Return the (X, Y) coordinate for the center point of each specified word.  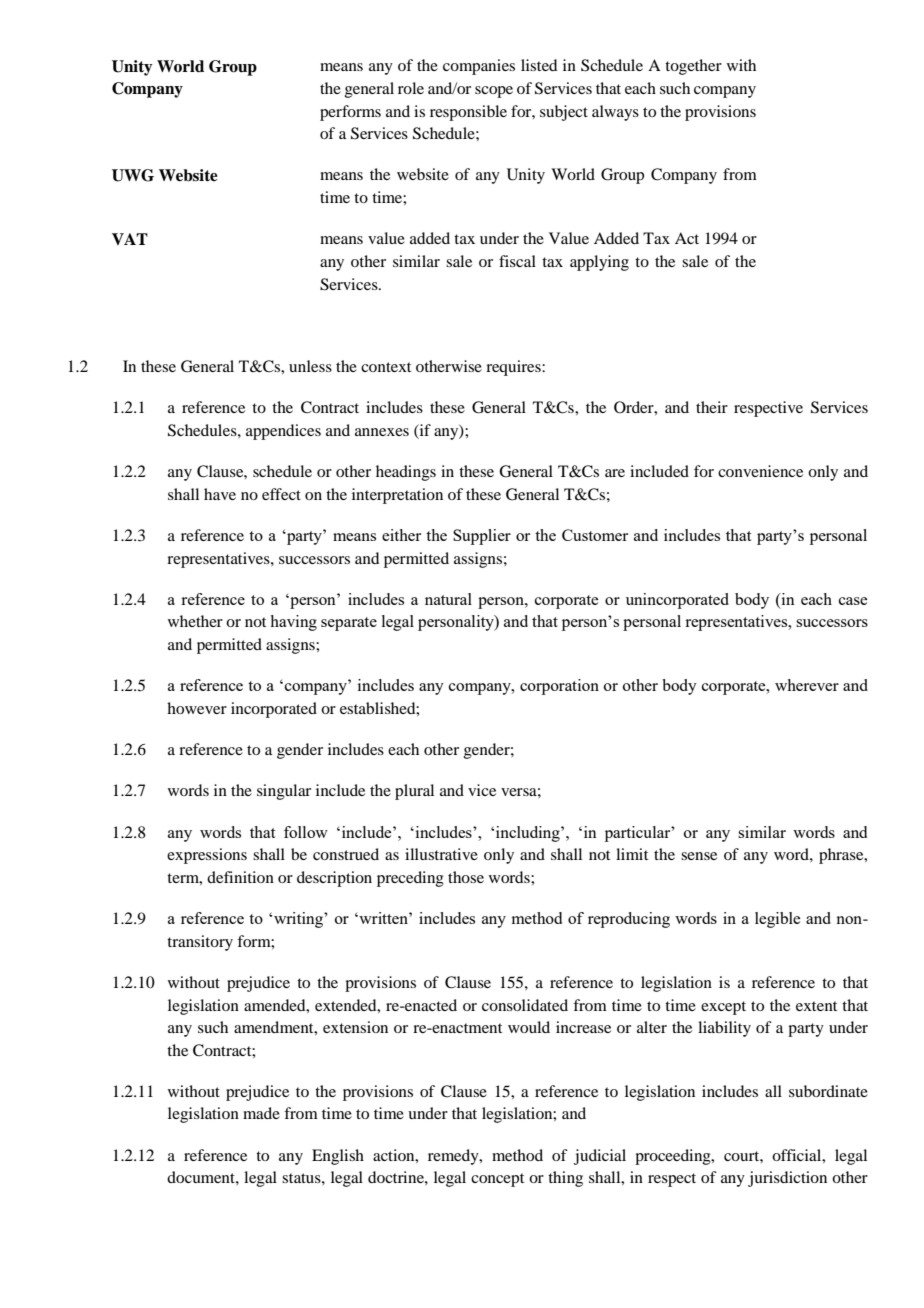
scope (494, 92)
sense (699, 856)
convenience (760, 471)
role (411, 88)
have (220, 494)
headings (406, 473)
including (529, 834)
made (261, 1113)
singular (284, 792)
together (693, 67)
